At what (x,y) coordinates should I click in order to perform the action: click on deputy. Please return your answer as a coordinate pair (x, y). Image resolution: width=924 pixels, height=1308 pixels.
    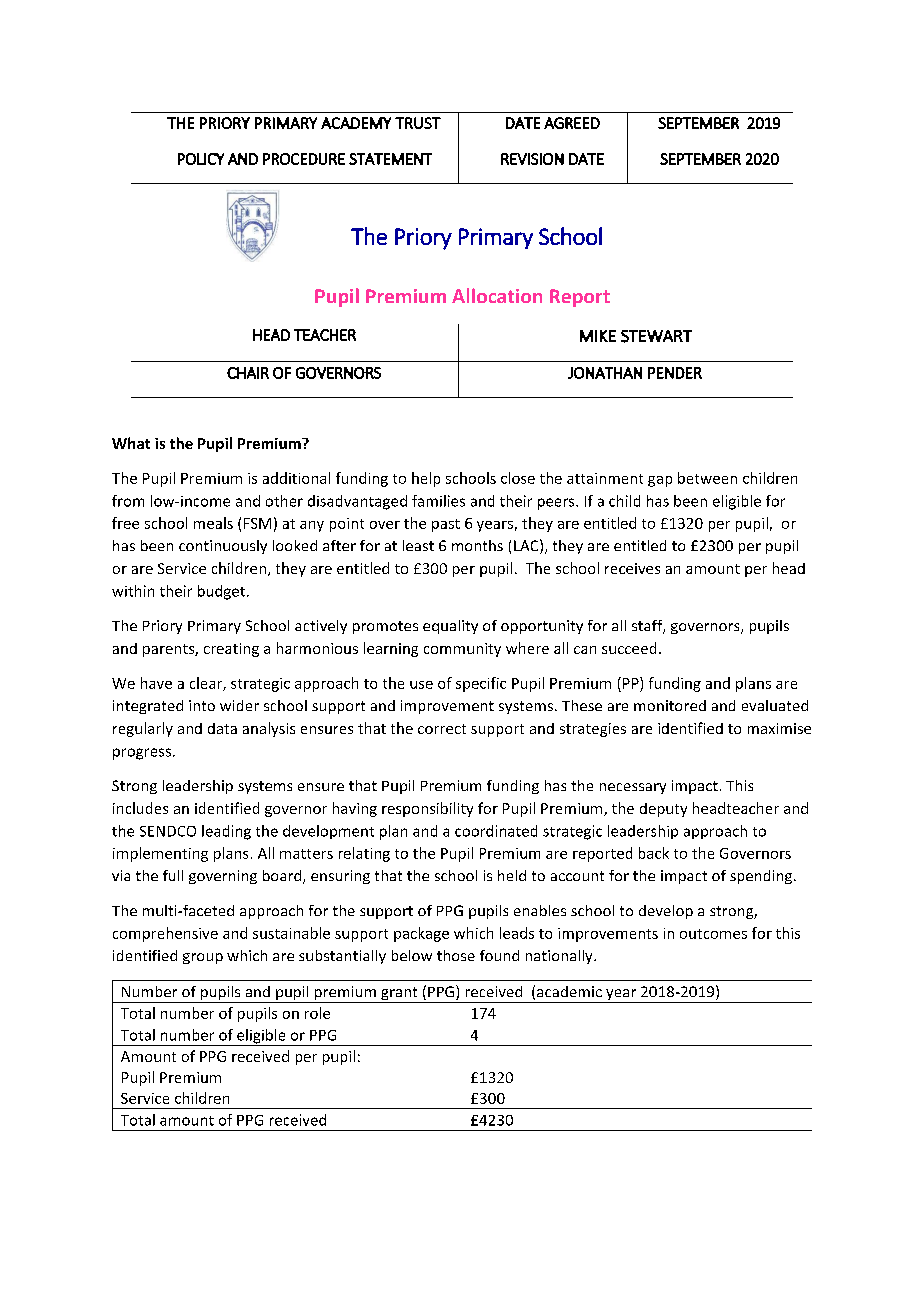
    Looking at the image, I should click on (663, 810).
